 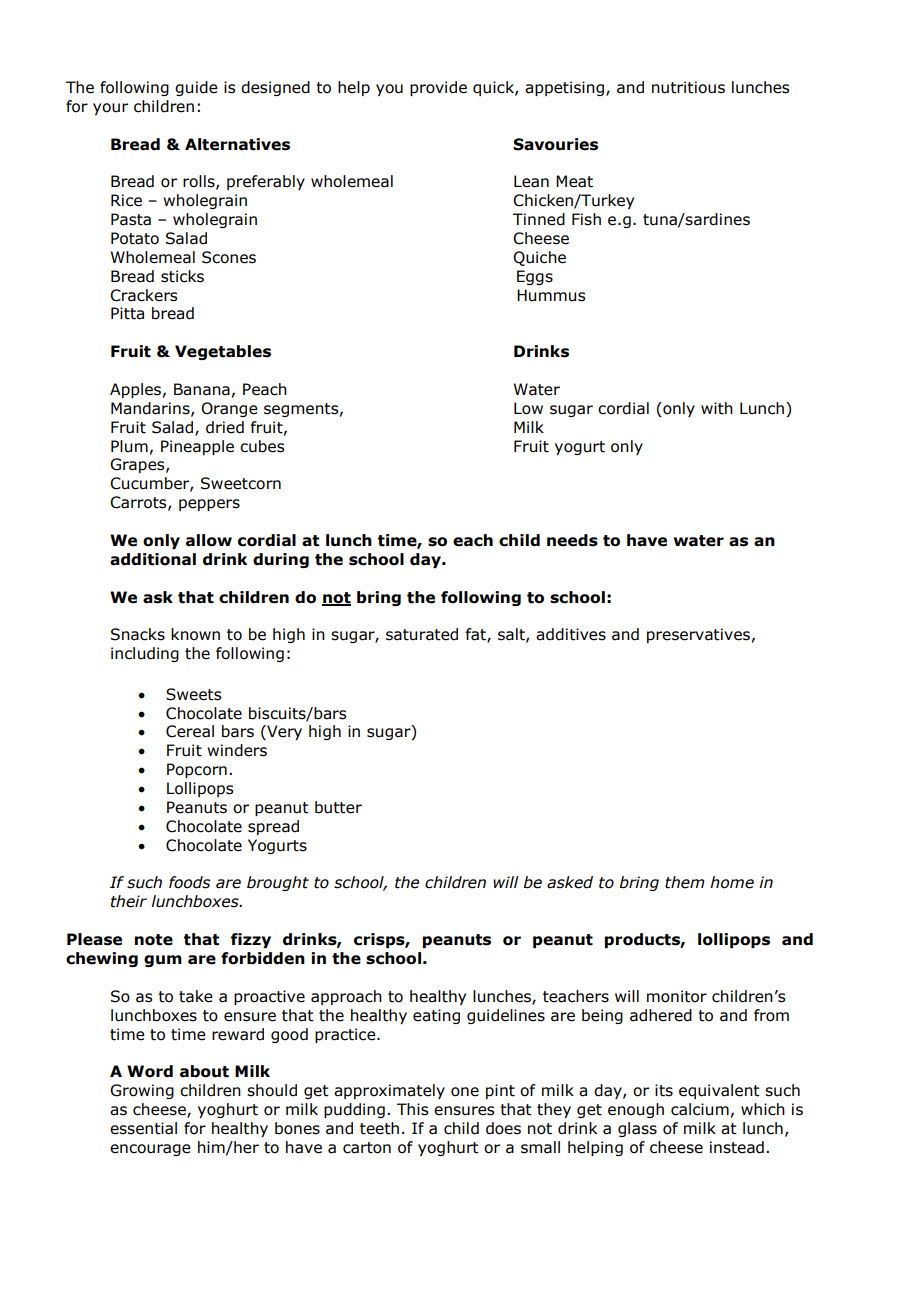 I want to click on provide, so click(x=438, y=88).
